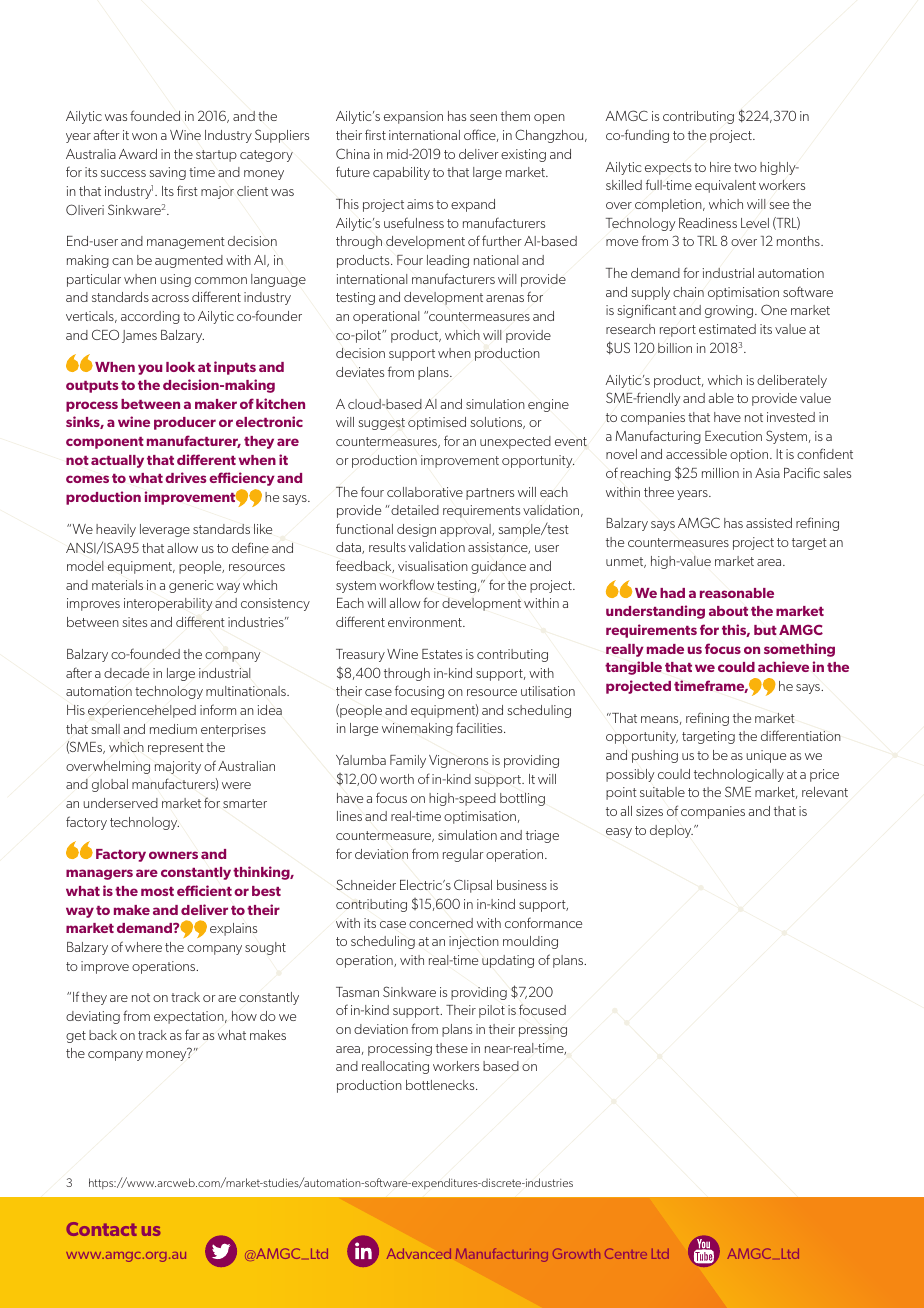 The image size is (924, 1308). I want to click on decade, so click(126, 673).
